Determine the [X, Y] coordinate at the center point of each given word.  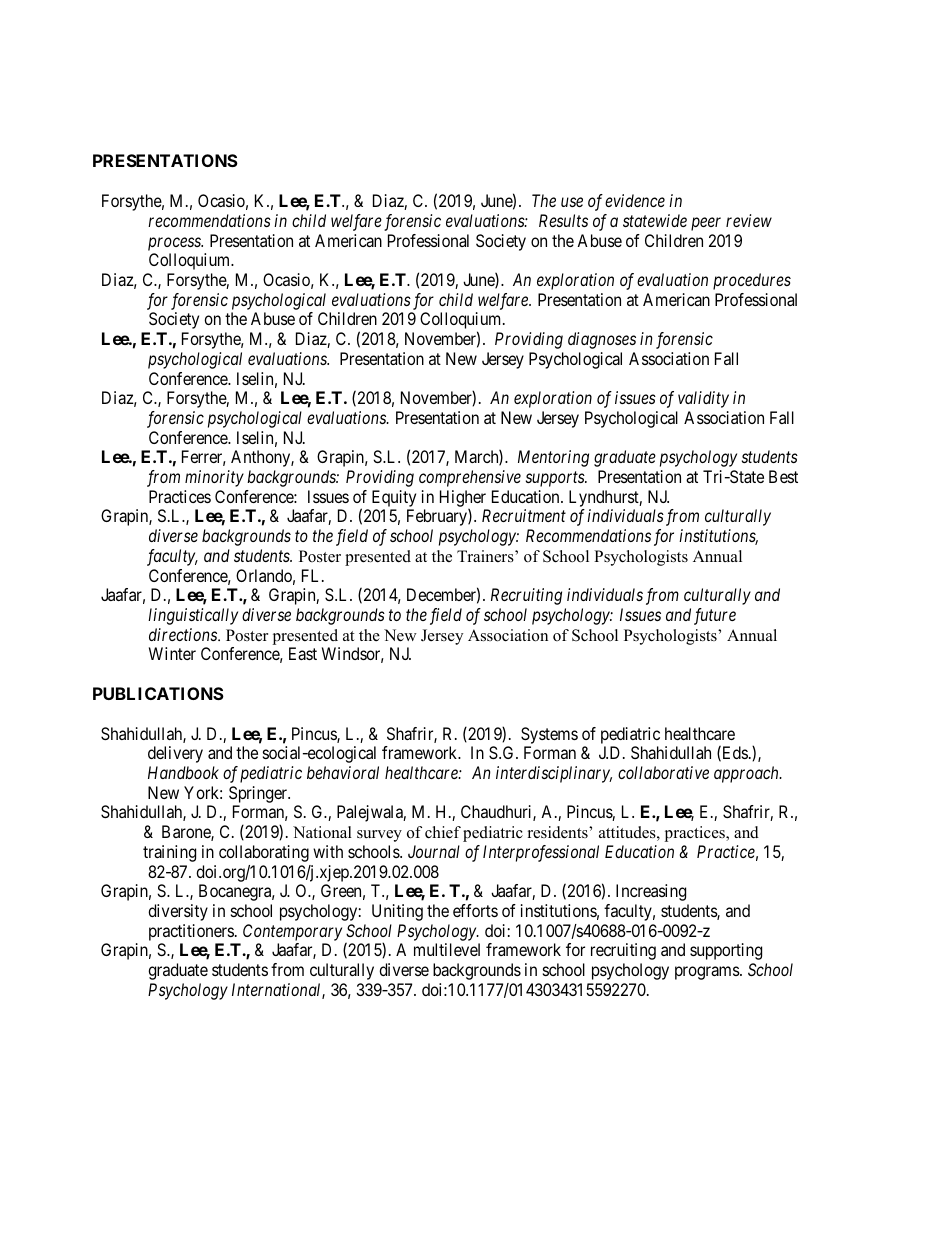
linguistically [193, 616]
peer [706, 224]
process [175, 244]
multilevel [447, 949]
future [715, 616]
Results [563, 220]
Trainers [486, 556]
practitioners [191, 932]
